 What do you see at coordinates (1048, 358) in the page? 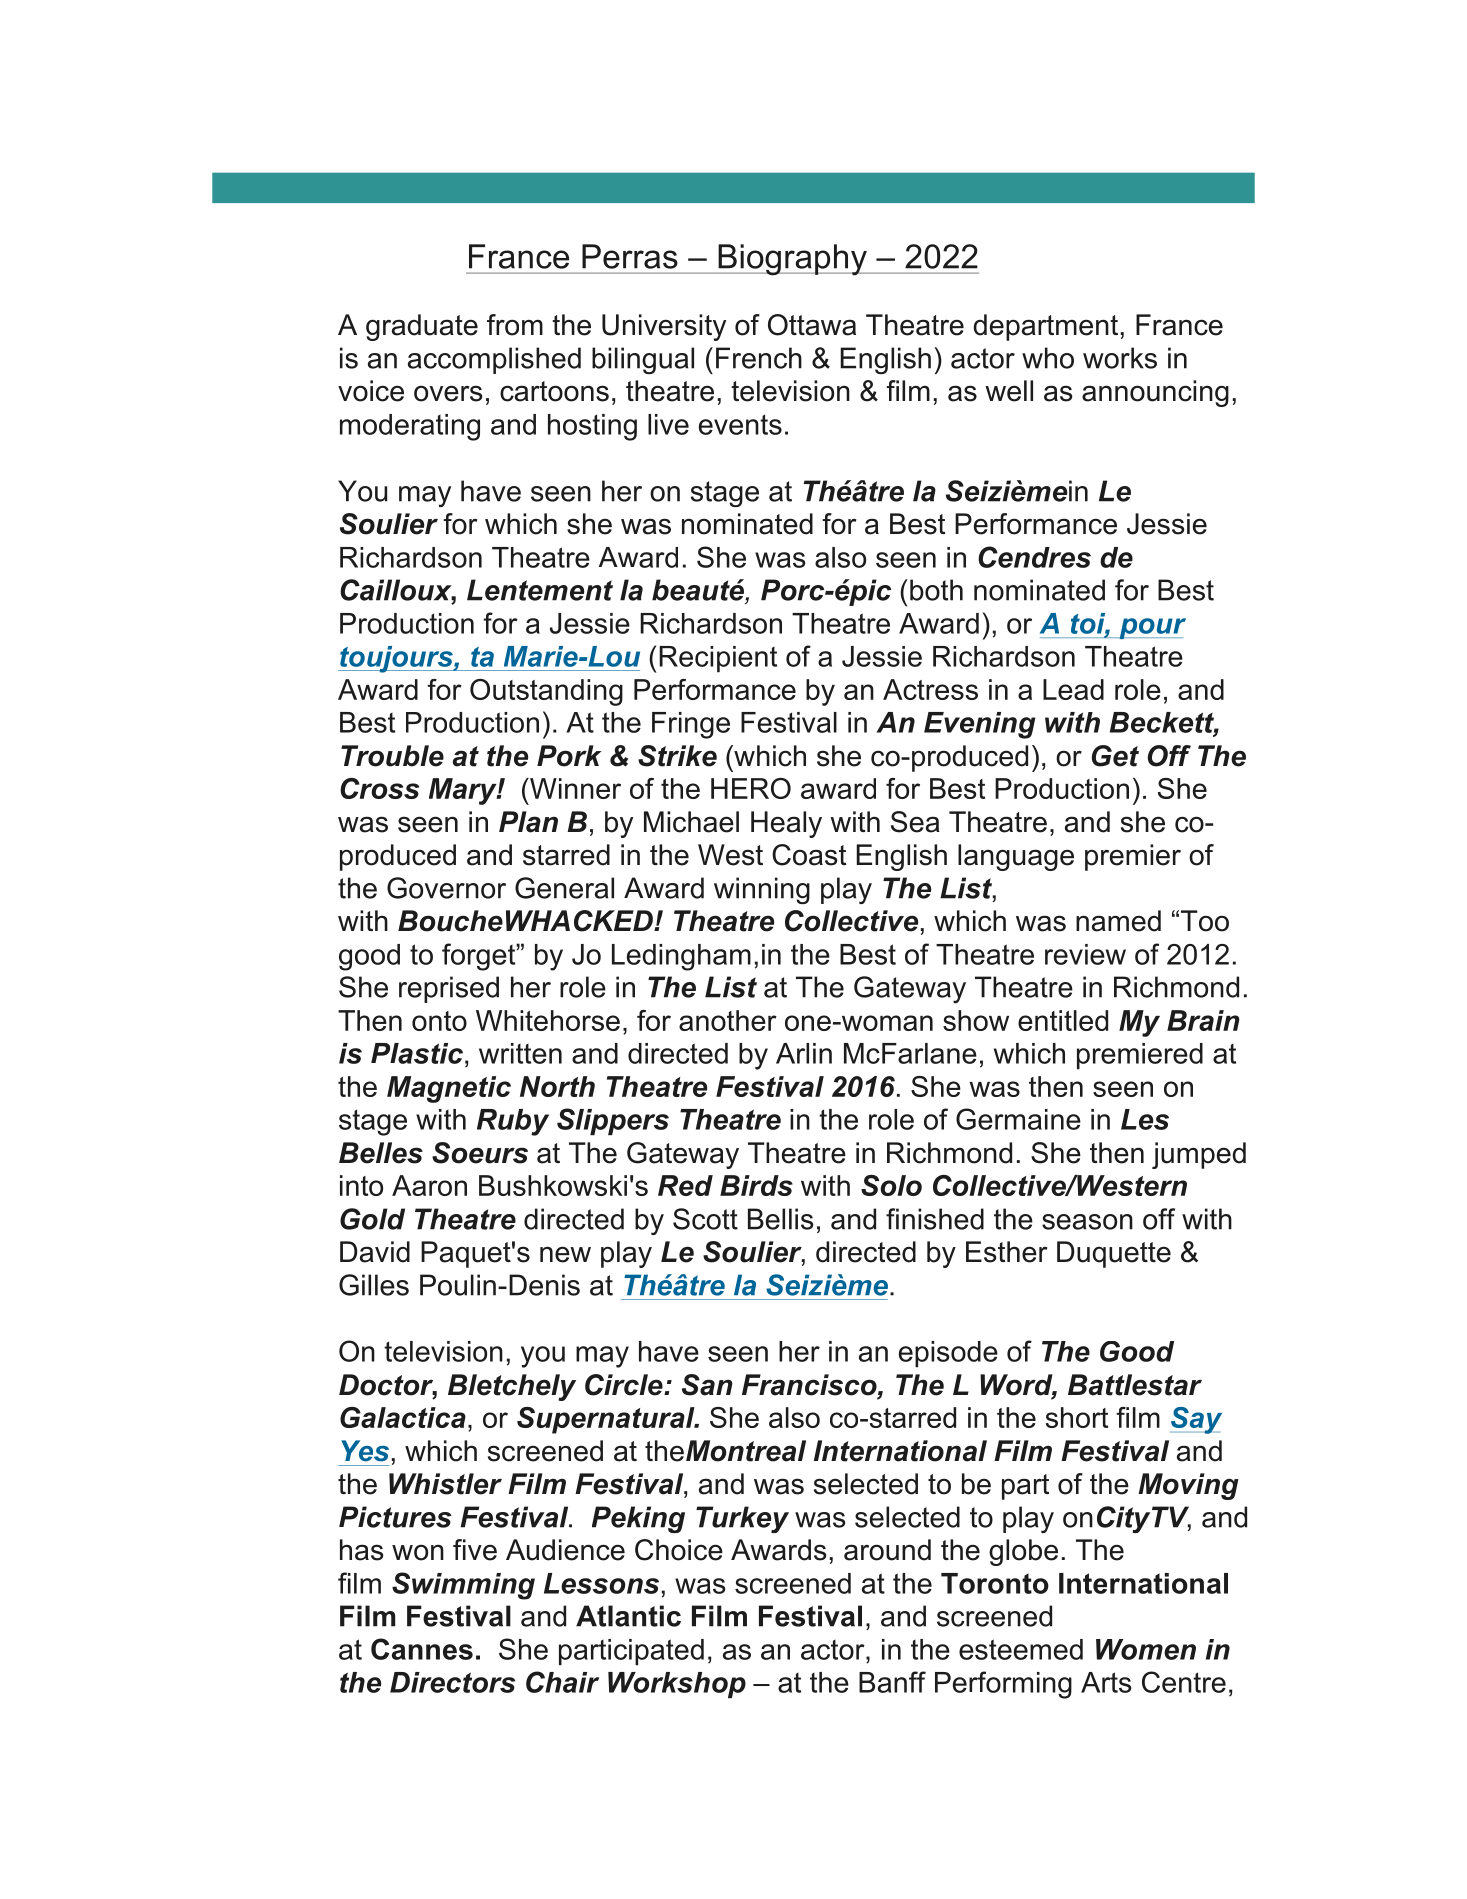
I see `who` at bounding box center [1048, 358].
